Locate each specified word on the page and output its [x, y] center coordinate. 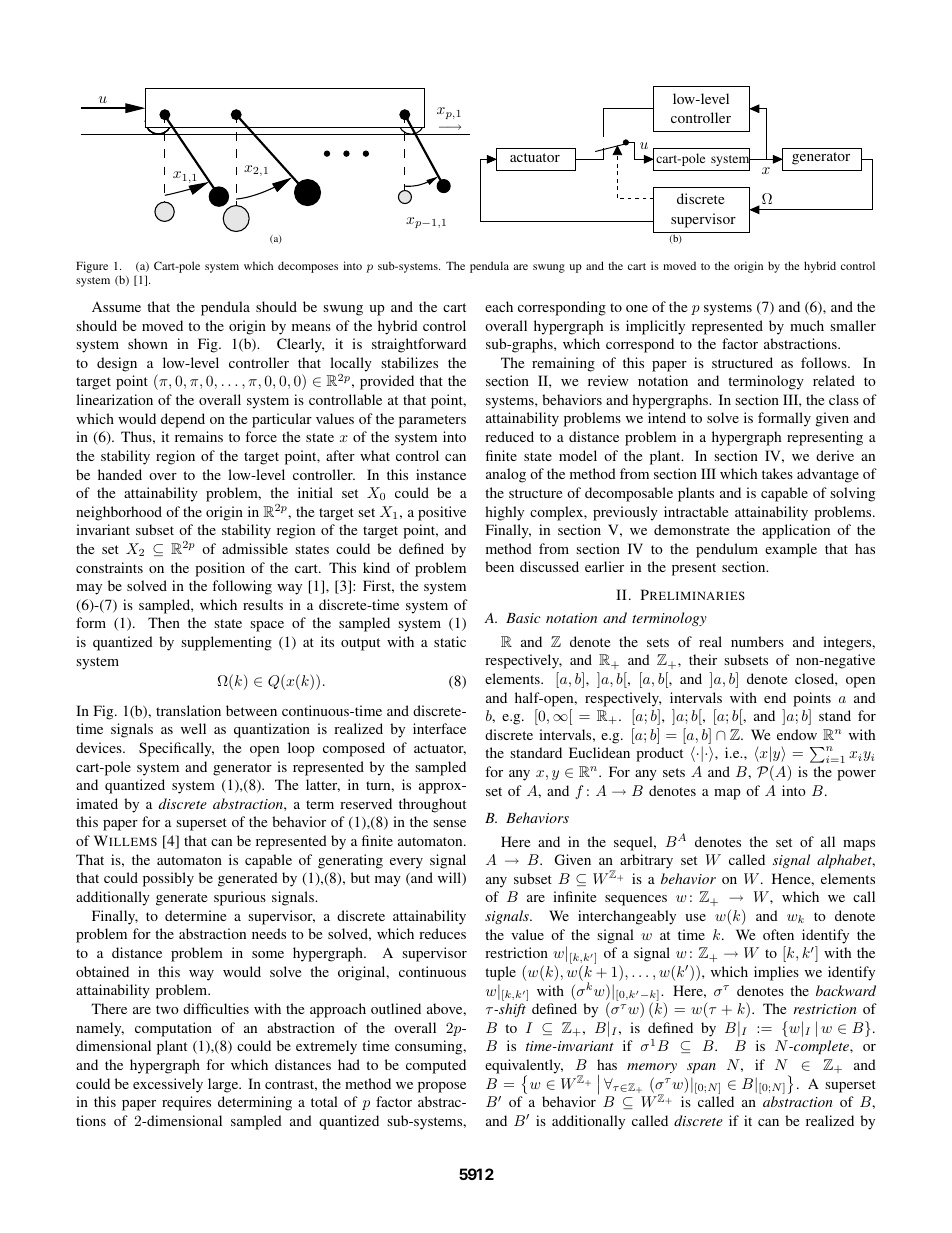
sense [449, 823]
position [220, 569]
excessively [168, 1085]
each [499, 306]
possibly [168, 879]
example [791, 550]
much [807, 325]
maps [859, 845]
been [499, 566]
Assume [116, 307]
